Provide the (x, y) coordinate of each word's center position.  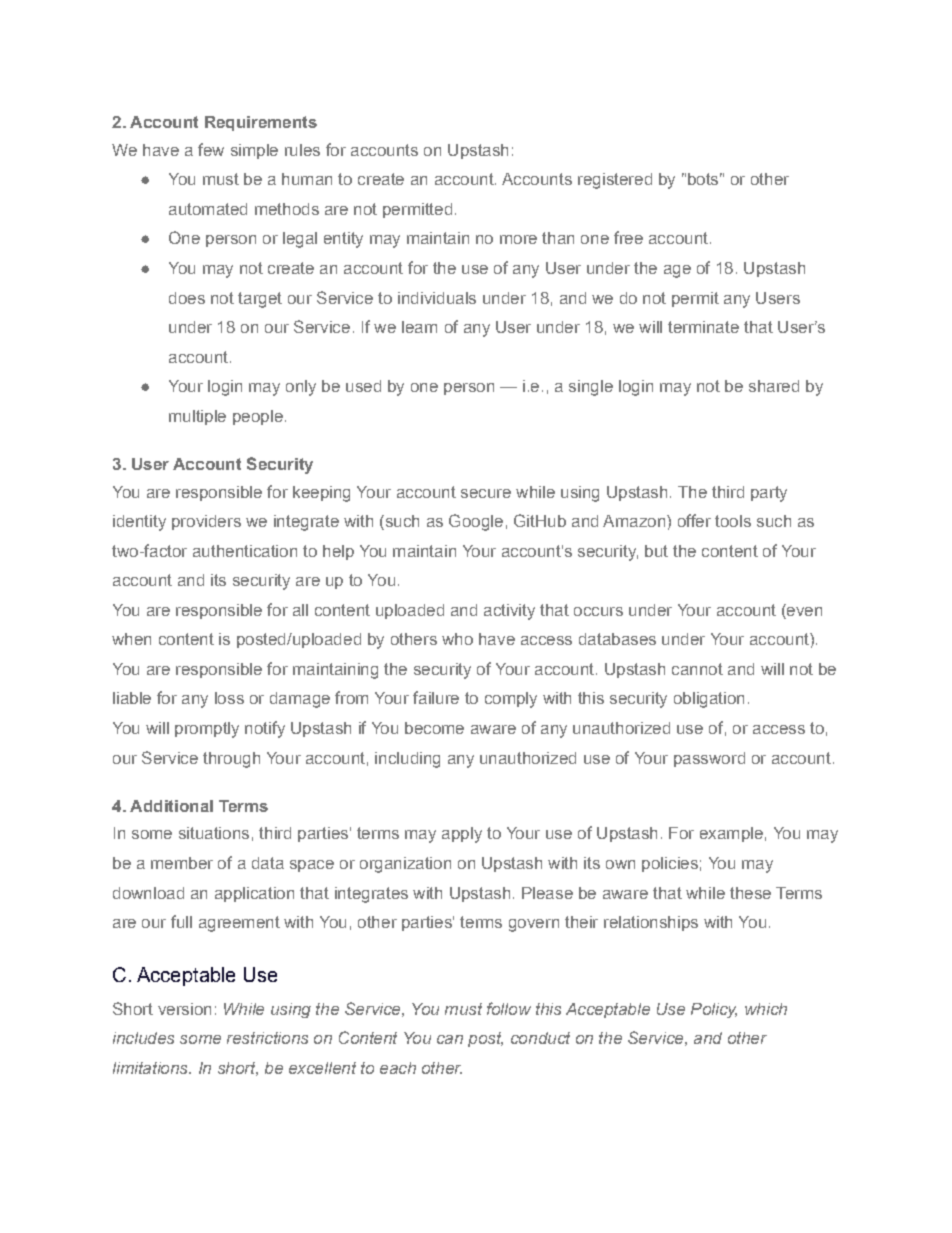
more (518, 239)
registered (615, 181)
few (211, 149)
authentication (245, 551)
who (457, 639)
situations (214, 833)
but (656, 551)
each (398, 1068)
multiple (197, 417)
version (184, 1009)
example (731, 834)
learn (419, 327)
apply (462, 835)
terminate (703, 327)
